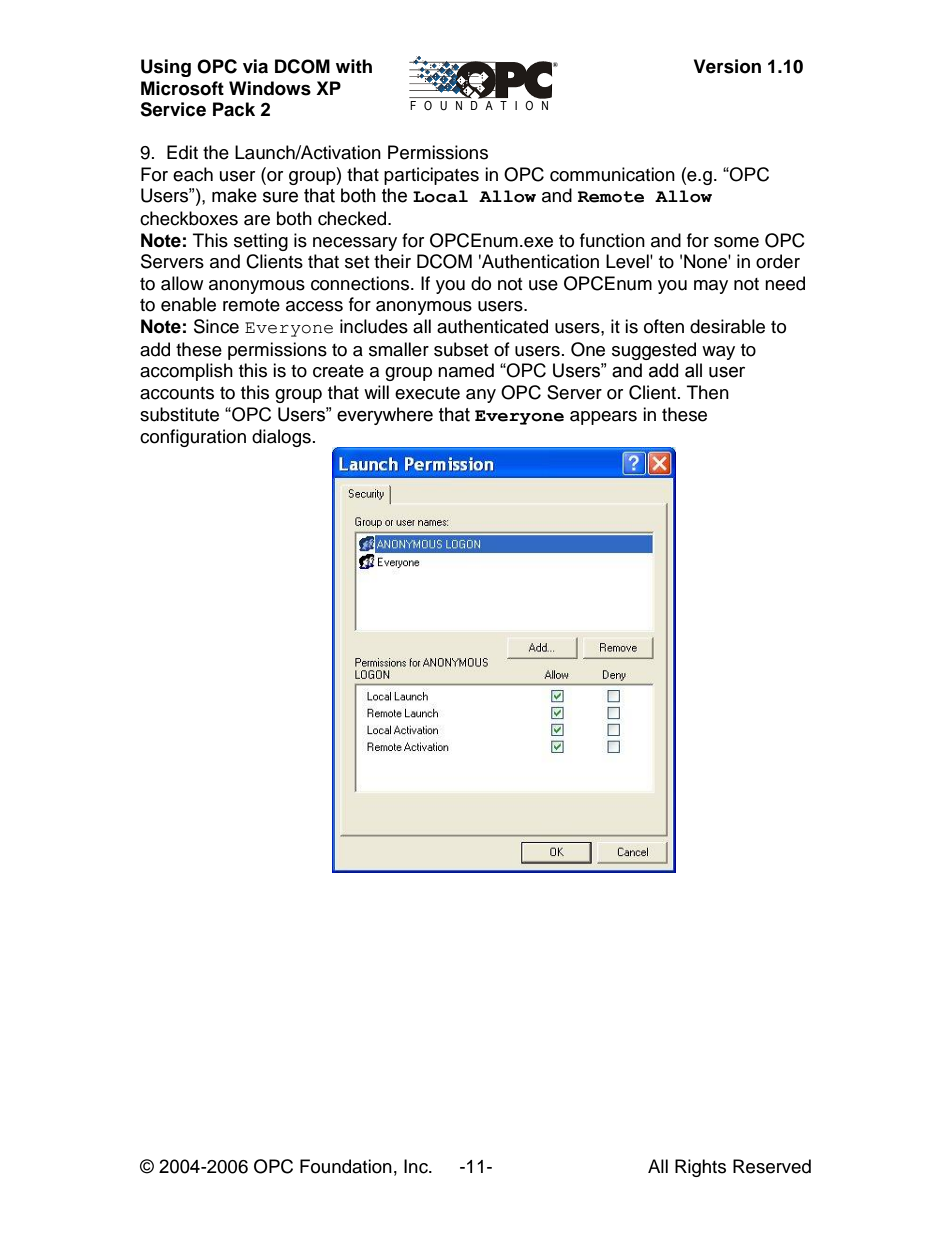  I want to click on Rights, so click(700, 1168).
